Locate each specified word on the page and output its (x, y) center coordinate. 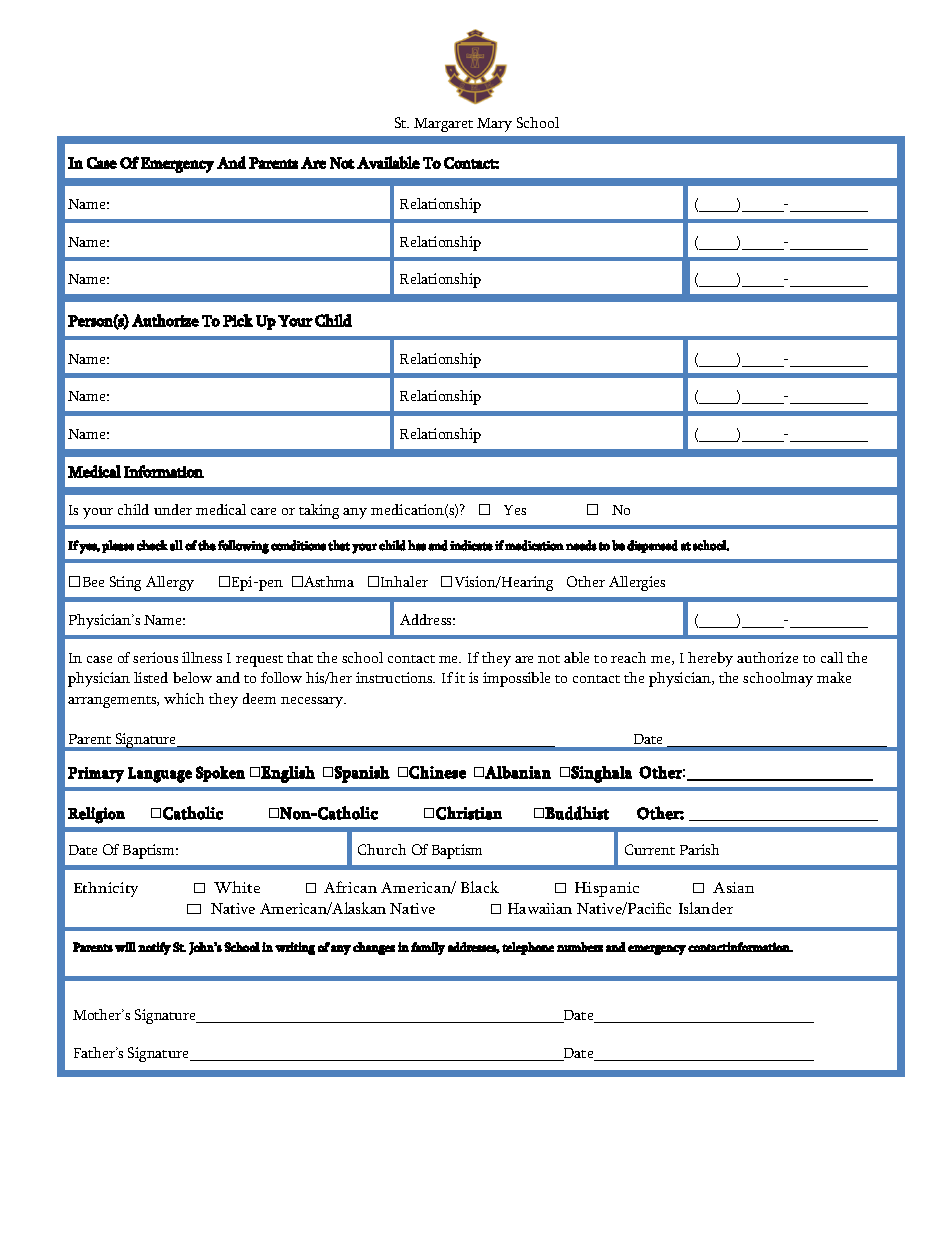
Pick (238, 320)
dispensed (652, 546)
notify (154, 948)
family (428, 948)
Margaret (443, 125)
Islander (706, 908)
